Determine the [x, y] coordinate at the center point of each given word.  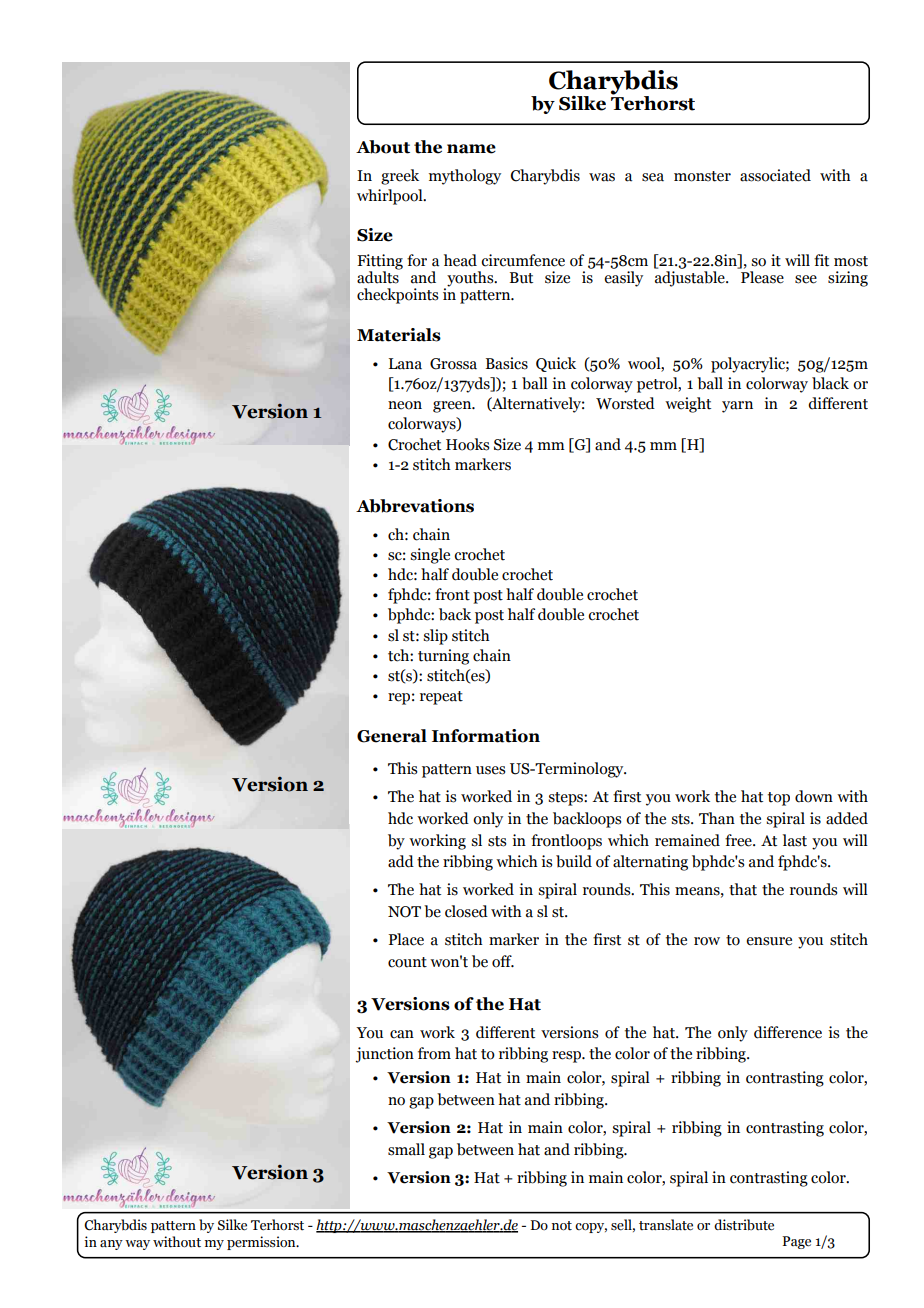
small [406, 1149]
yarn [737, 407]
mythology [465, 177]
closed [466, 911]
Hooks [468, 444]
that [743, 889]
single [430, 556]
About [383, 147]
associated [775, 175]
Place [406, 939]
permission [262, 1243]
